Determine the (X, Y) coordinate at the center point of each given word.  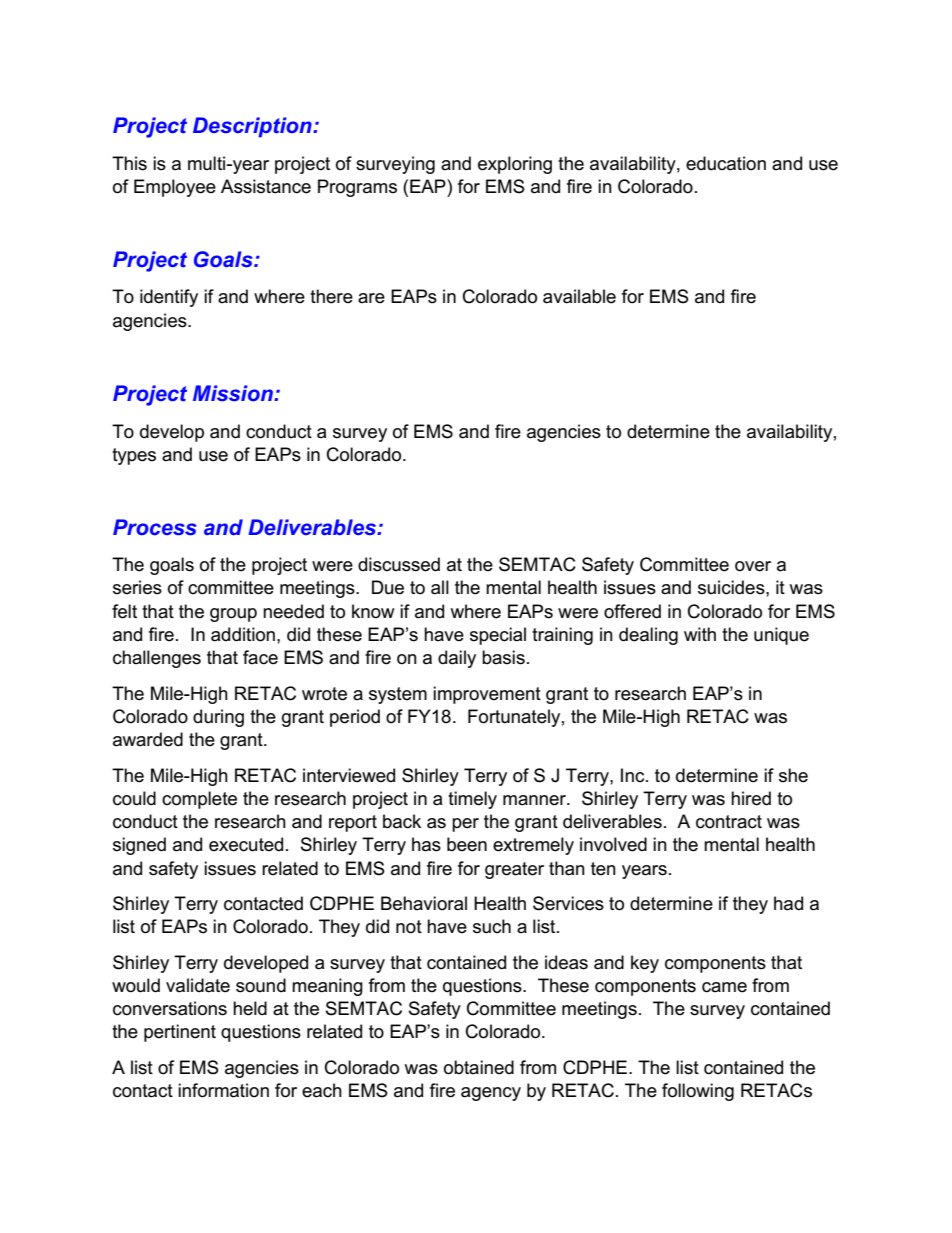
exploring (515, 165)
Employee (175, 188)
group (233, 615)
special (498, 636)
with (700, 634)
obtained (479, 1067)
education (726, 163)
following (698, 1092)
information (223, 1090)
